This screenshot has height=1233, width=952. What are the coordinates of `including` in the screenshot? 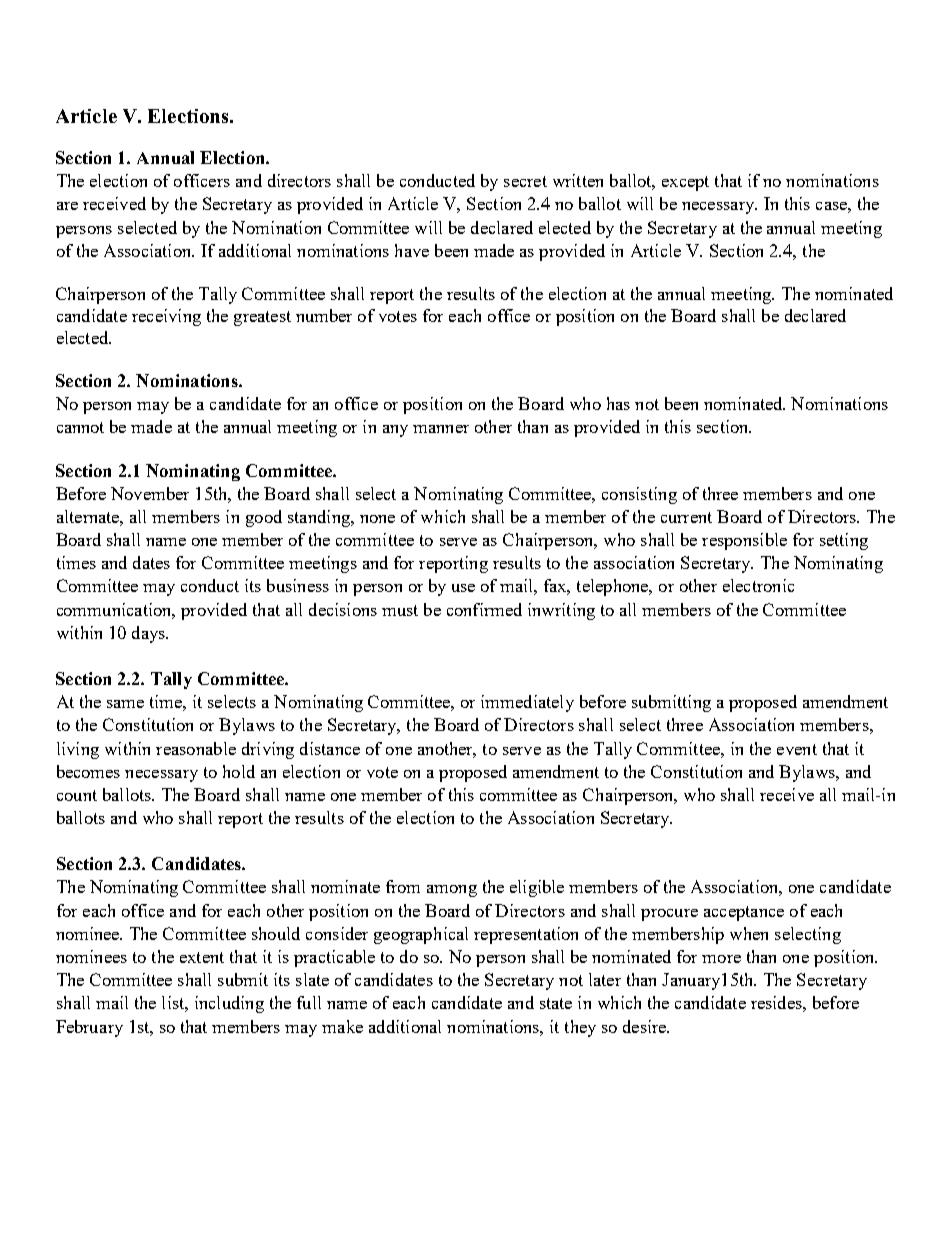 It's located at (229, 1004).
